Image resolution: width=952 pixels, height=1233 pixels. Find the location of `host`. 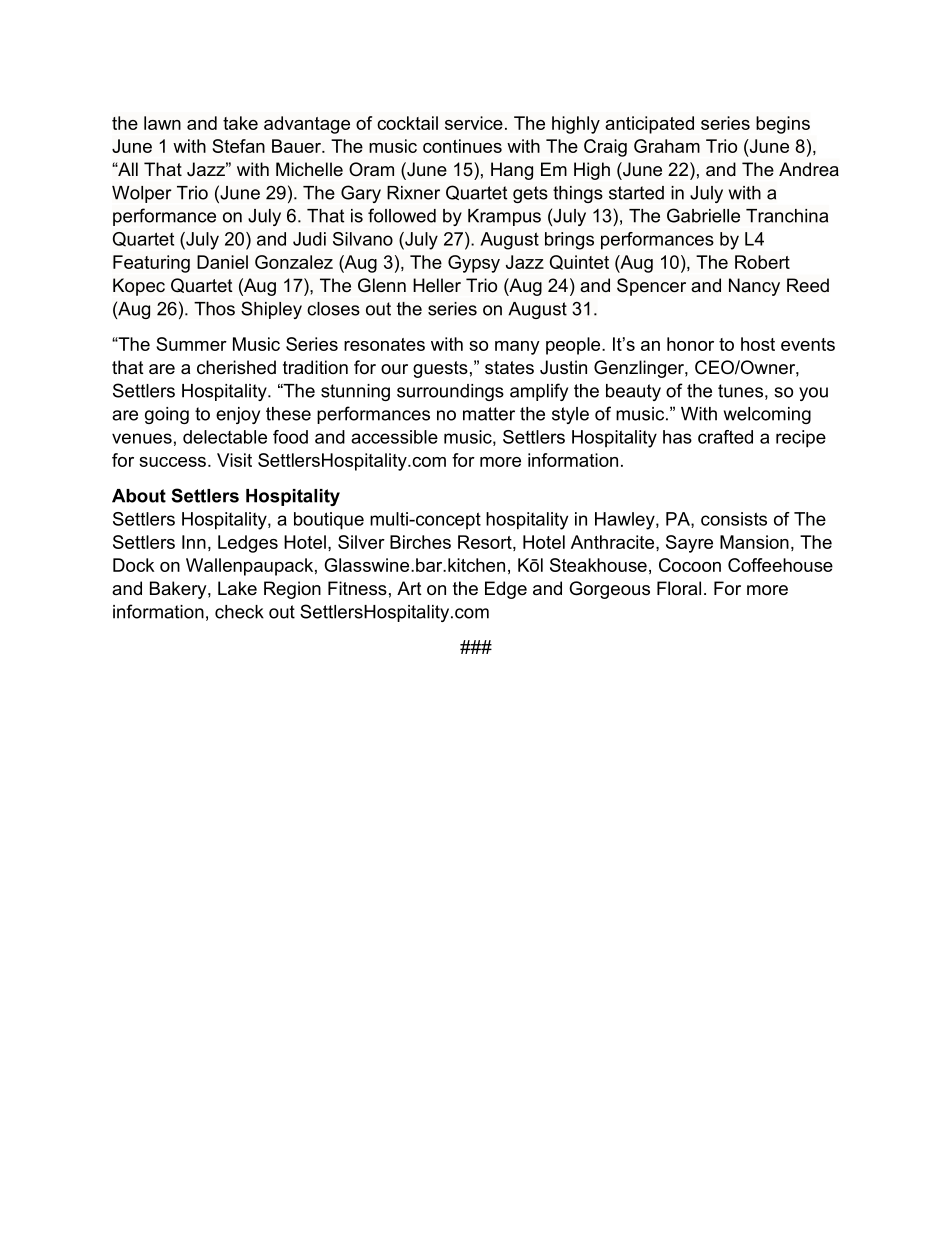

host is located at coordinates (758, 344).
